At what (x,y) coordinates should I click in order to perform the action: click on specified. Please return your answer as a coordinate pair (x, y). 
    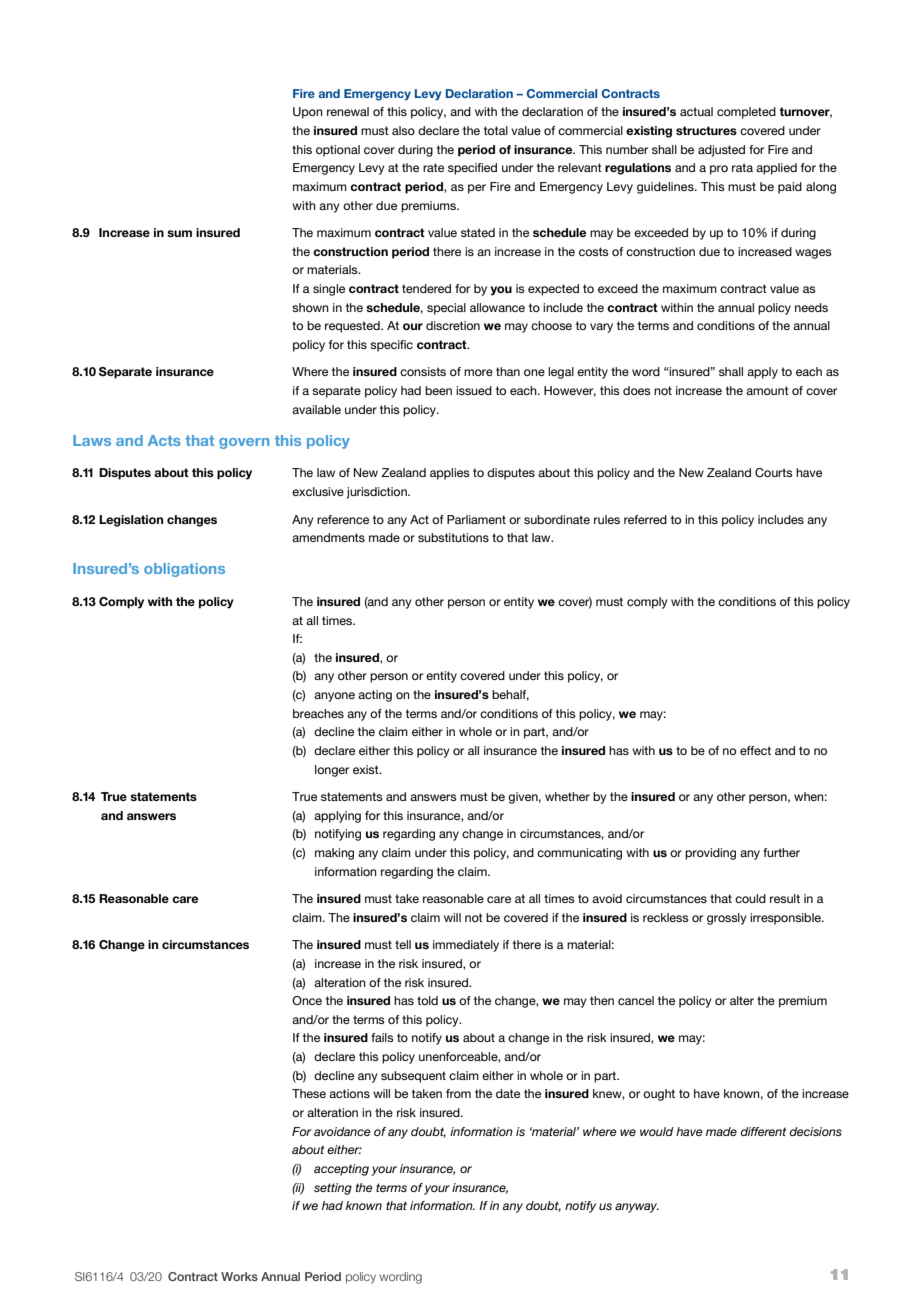
    Looking at the image, I should click on (472, 169).
